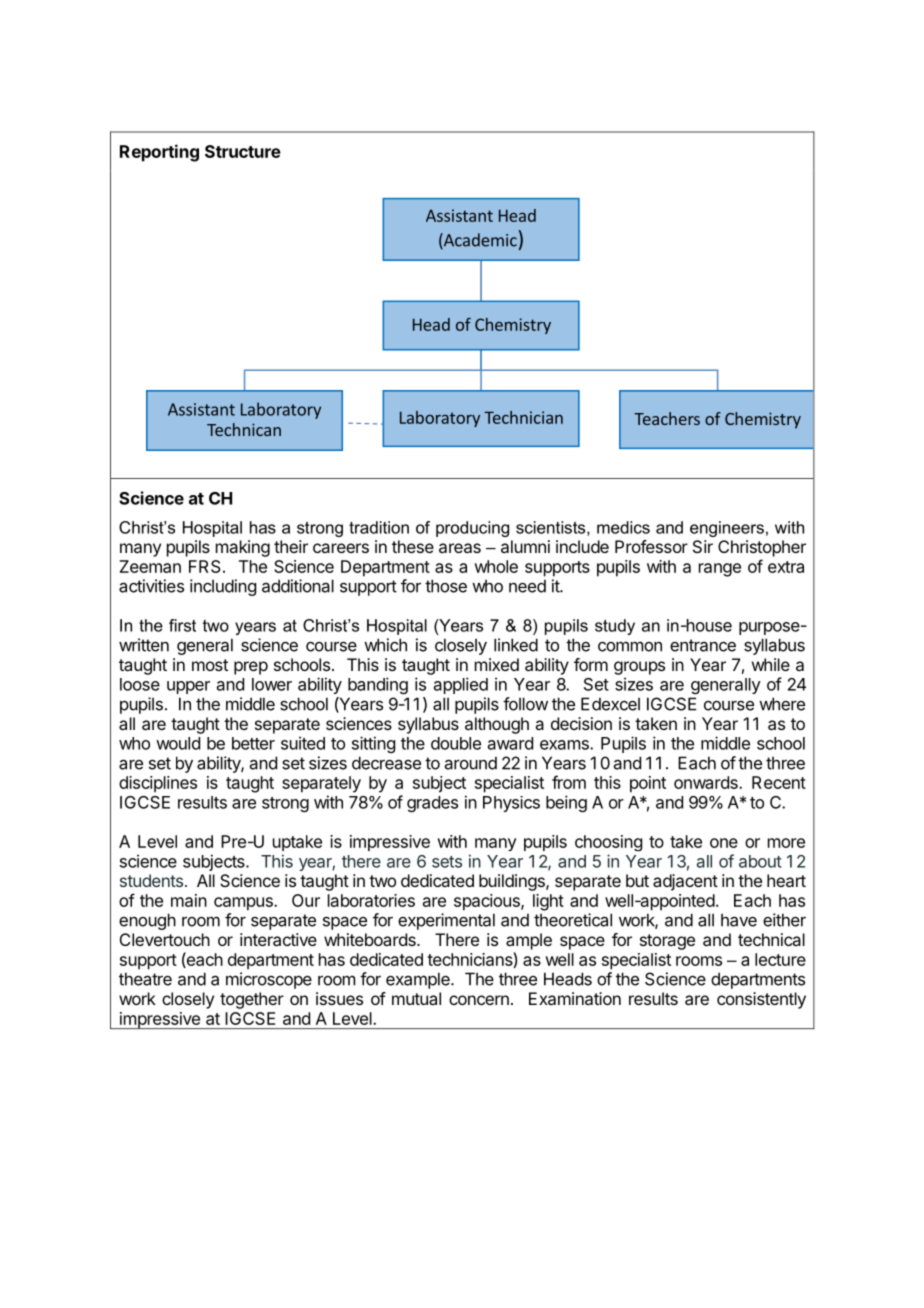 This screenshot has width=924, height=1308. Describe the element at coordinates (446, 586) in the screenshot. I see `those` at that location.
